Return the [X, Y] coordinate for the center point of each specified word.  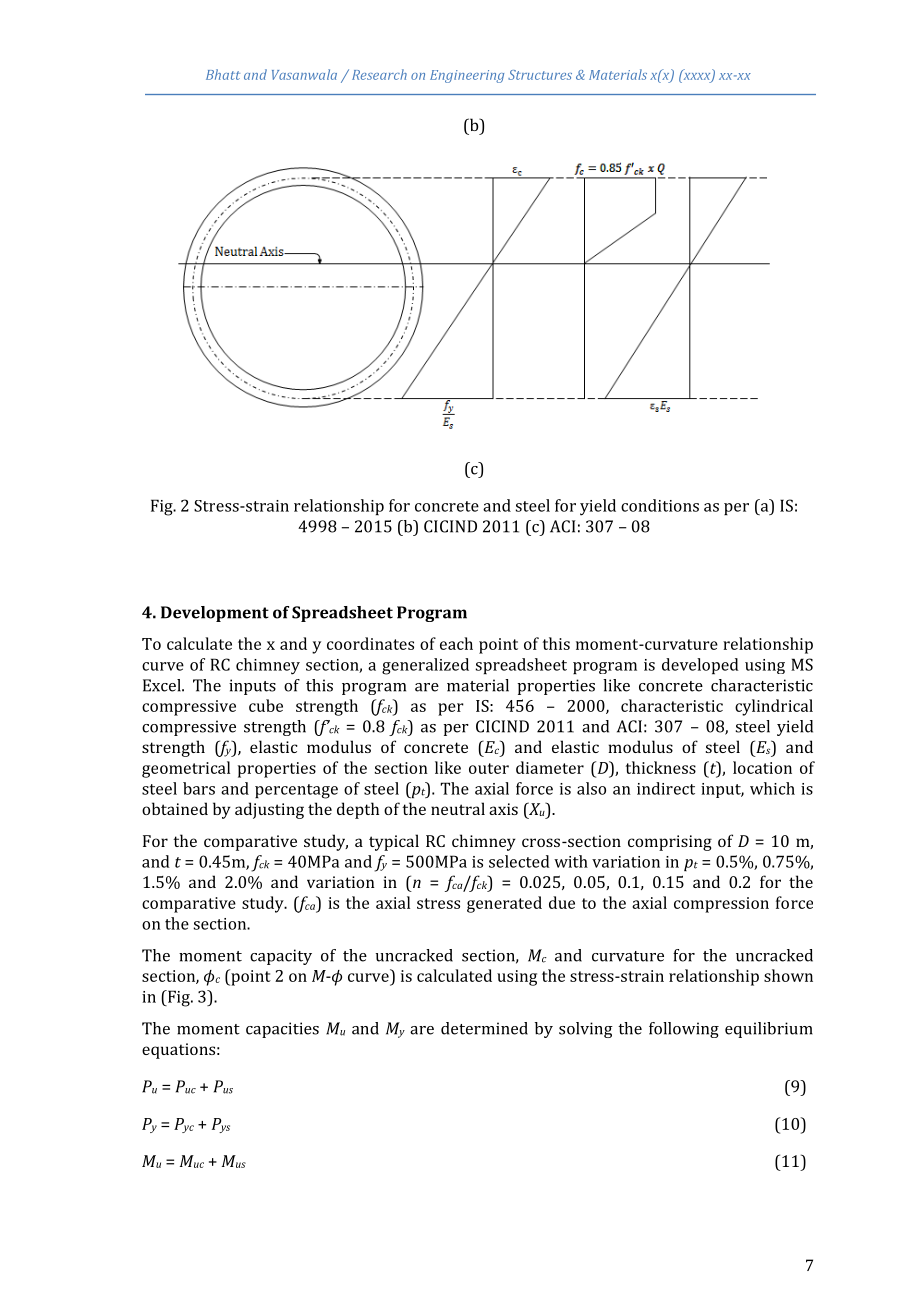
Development [215, 614]
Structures [540, 75]
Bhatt [223, 74]
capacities [282, 1030]
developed [700, 666]
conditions [660, 505]
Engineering [467, 76]
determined [484, 1028]
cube [266, 705]
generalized [425, 666]
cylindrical [774, 707]
